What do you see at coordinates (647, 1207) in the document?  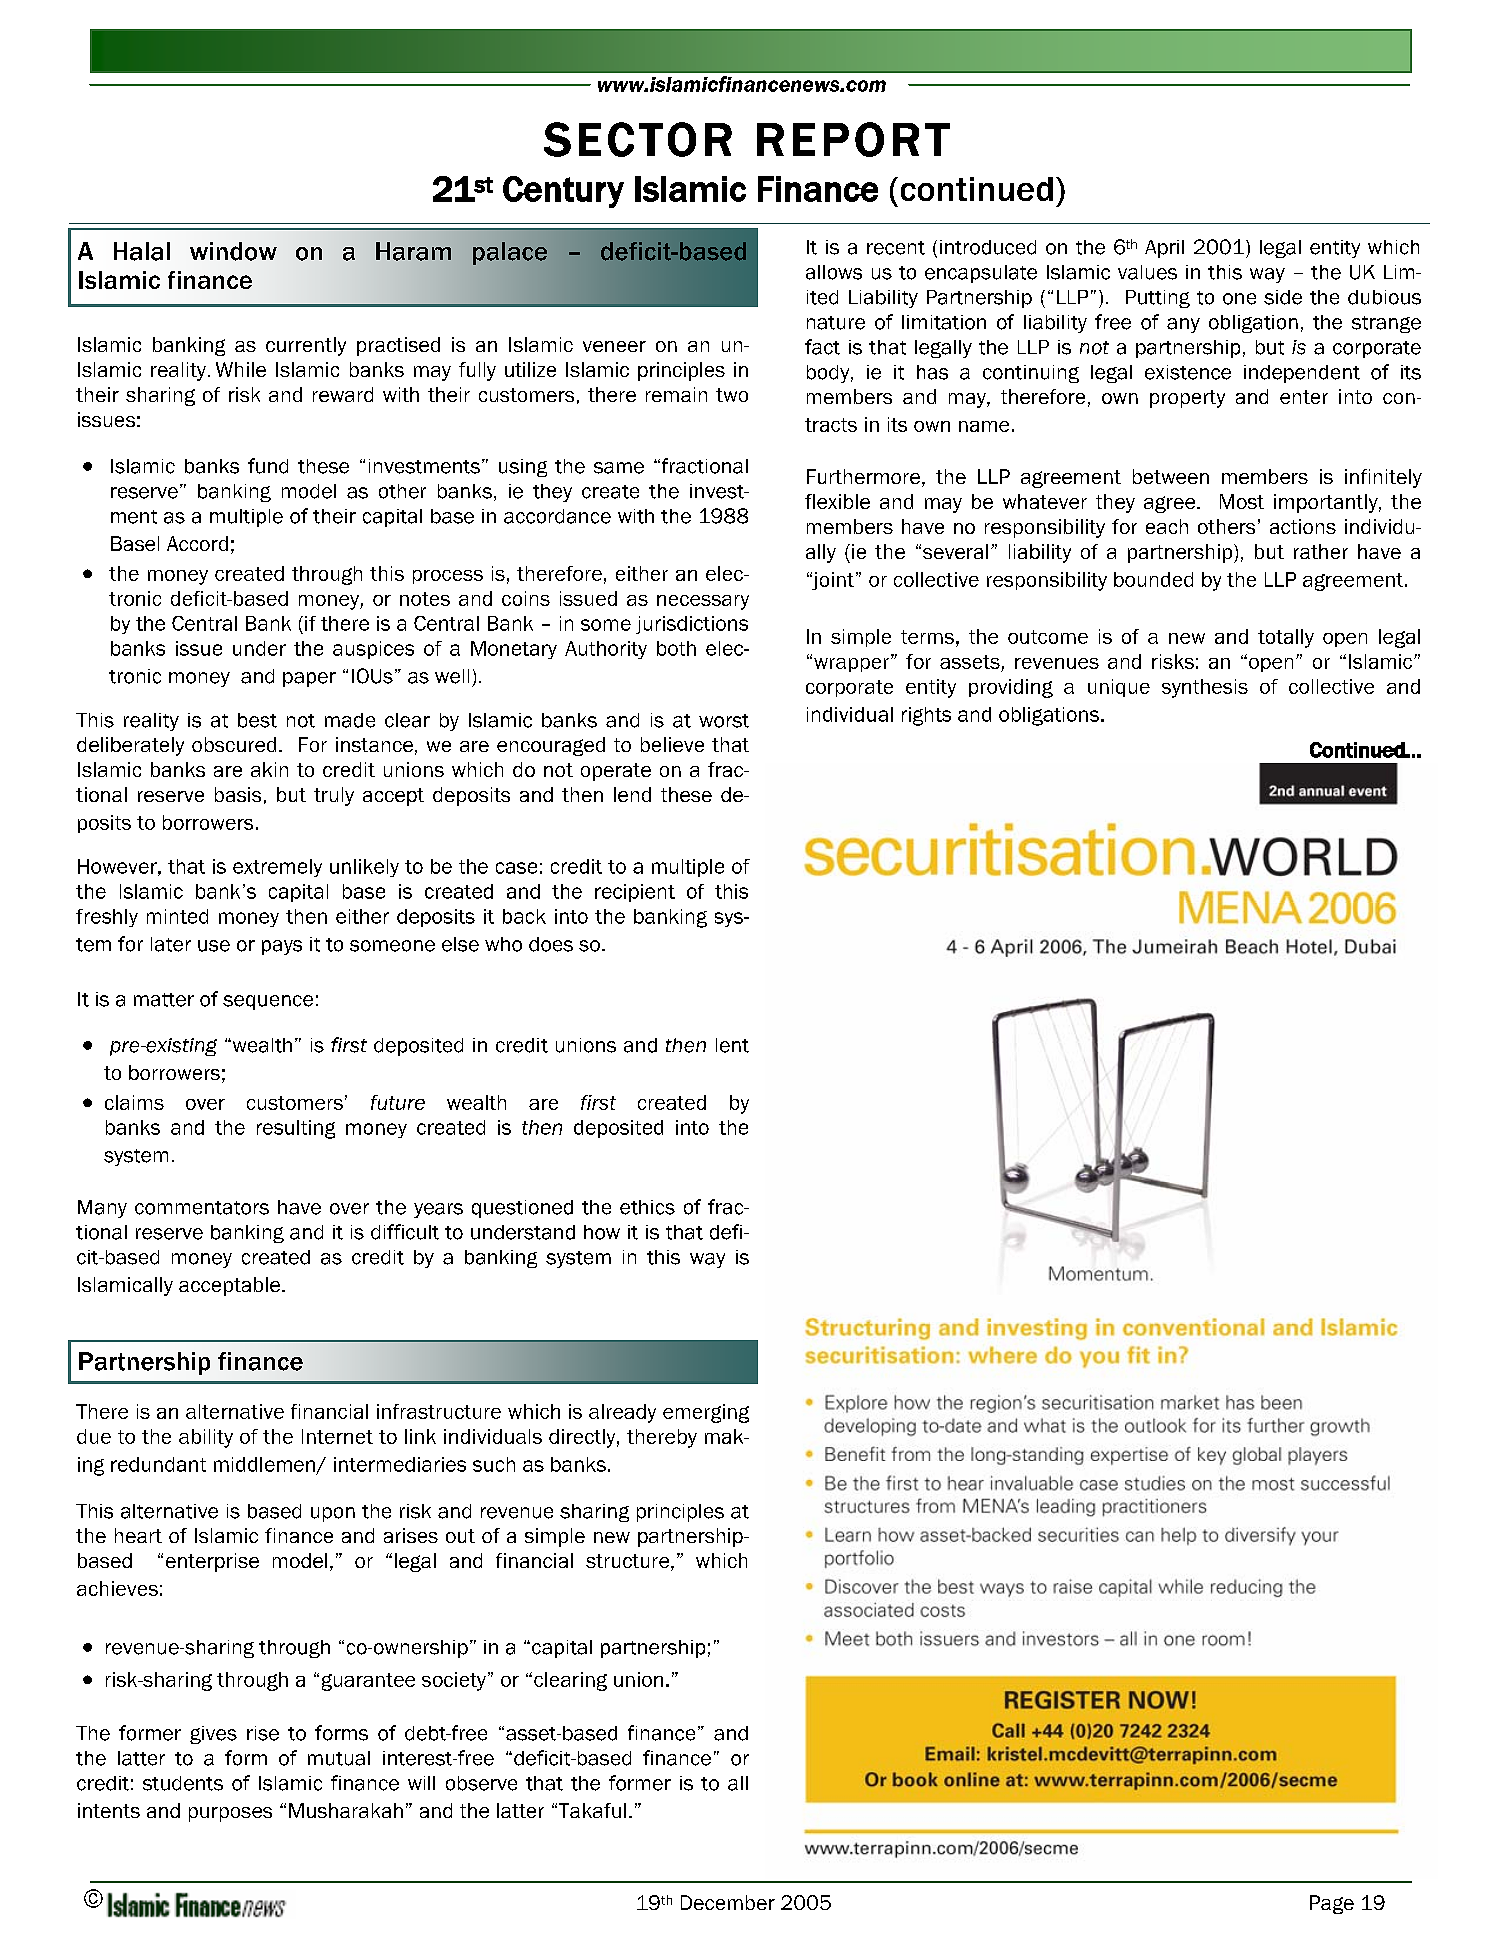 I see `ethics` at bounding box center [647, 1207].
